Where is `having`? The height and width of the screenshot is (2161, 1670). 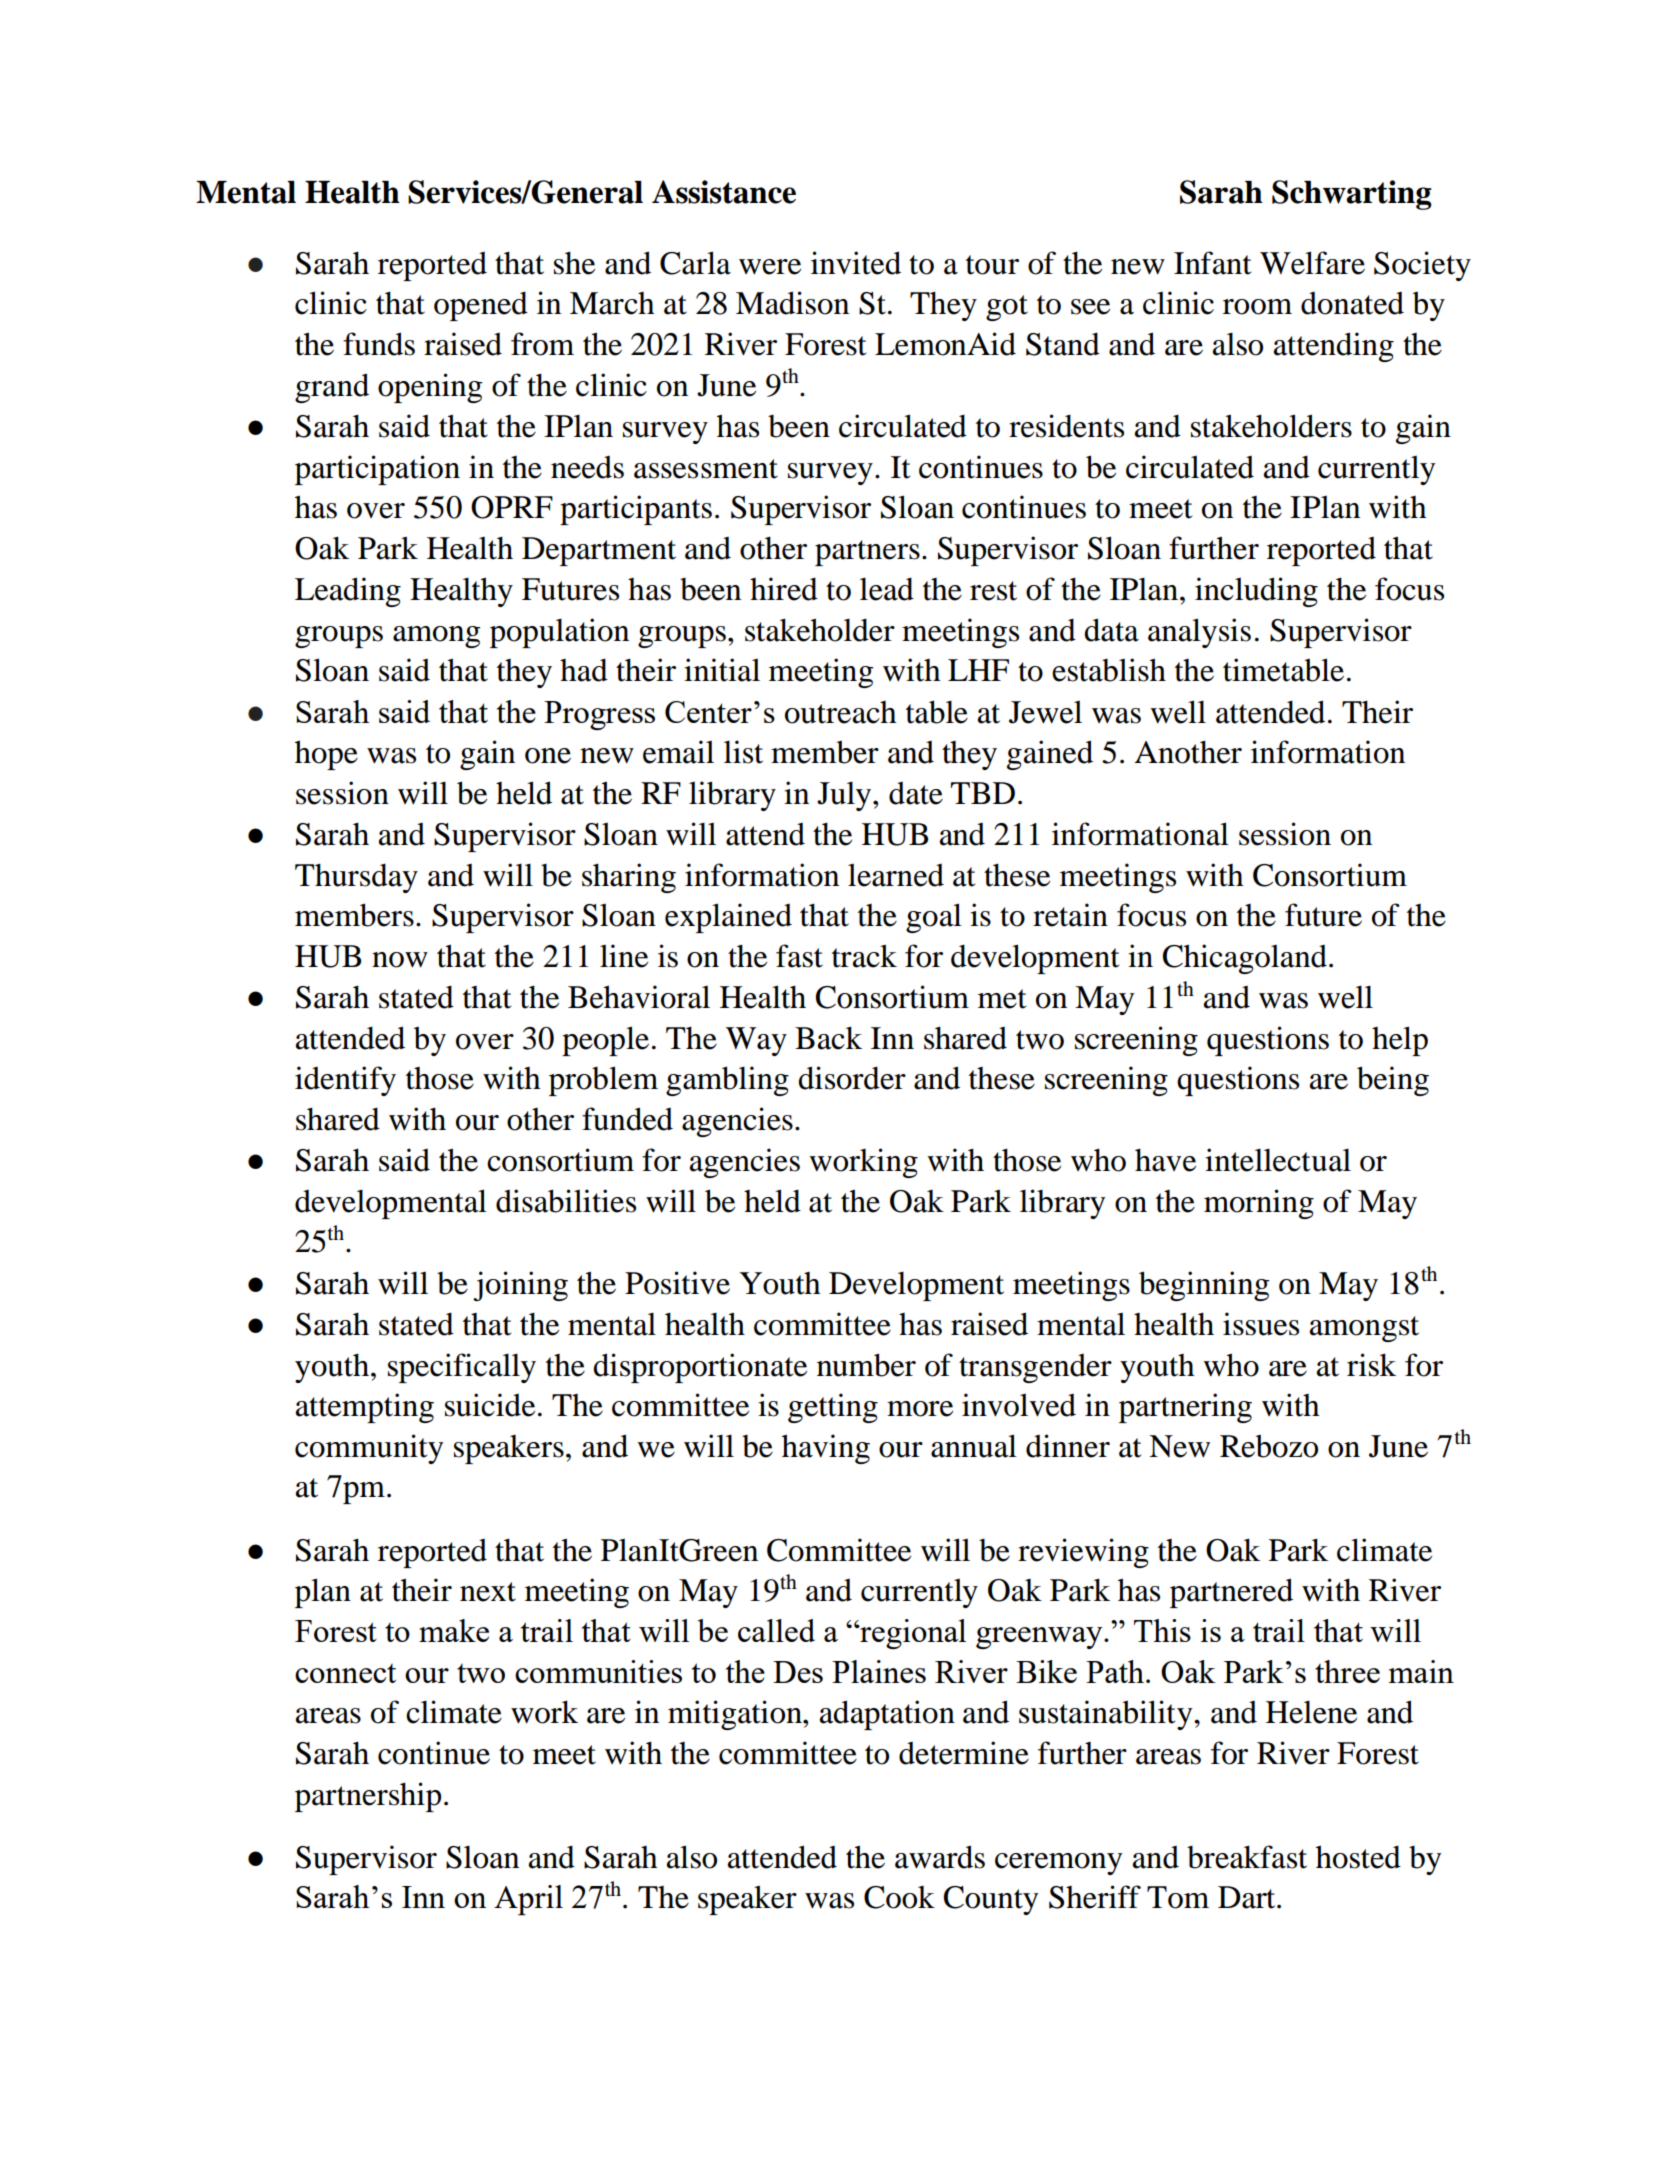 having is located at coordinates (826, 1449).
